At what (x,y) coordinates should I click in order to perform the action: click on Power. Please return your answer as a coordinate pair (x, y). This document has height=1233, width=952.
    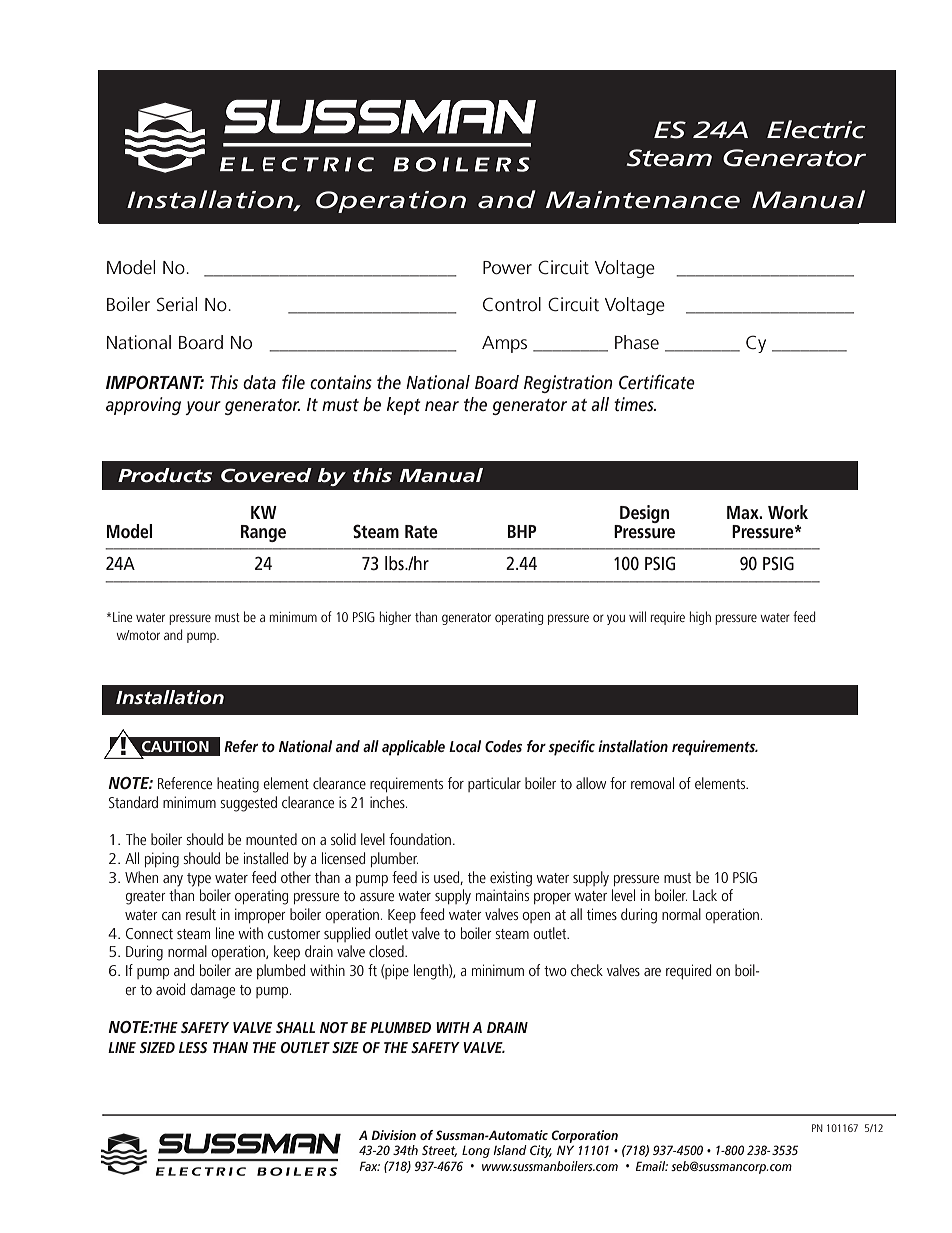
    Looking at the image, I should click on (507, 268).
